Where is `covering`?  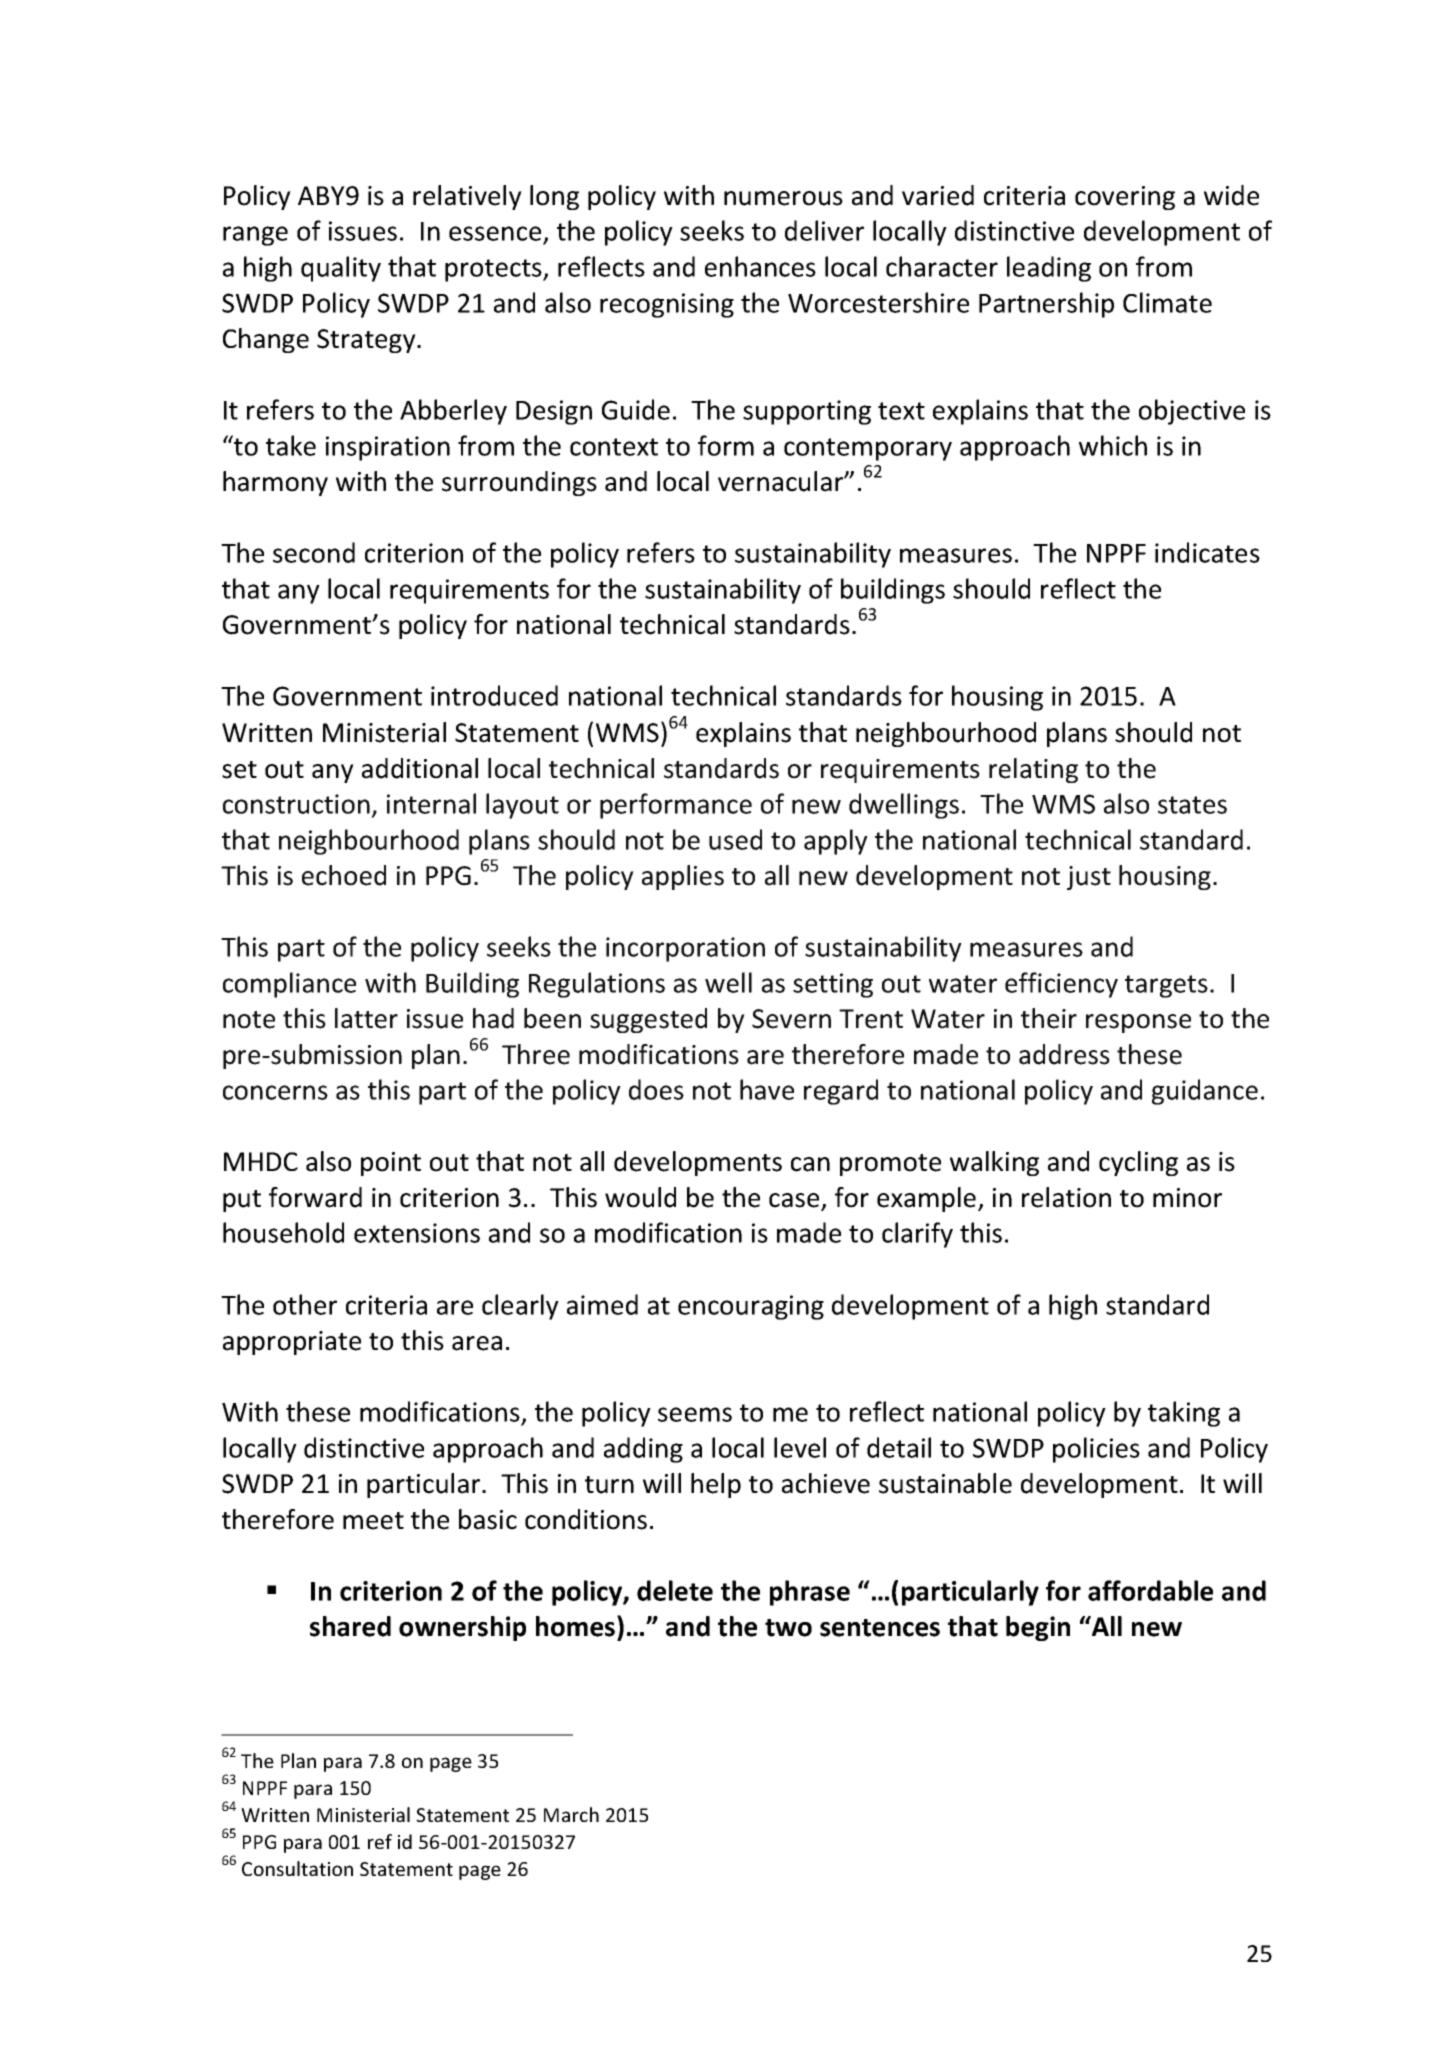 covering is located at coordinates (1125, 198).
